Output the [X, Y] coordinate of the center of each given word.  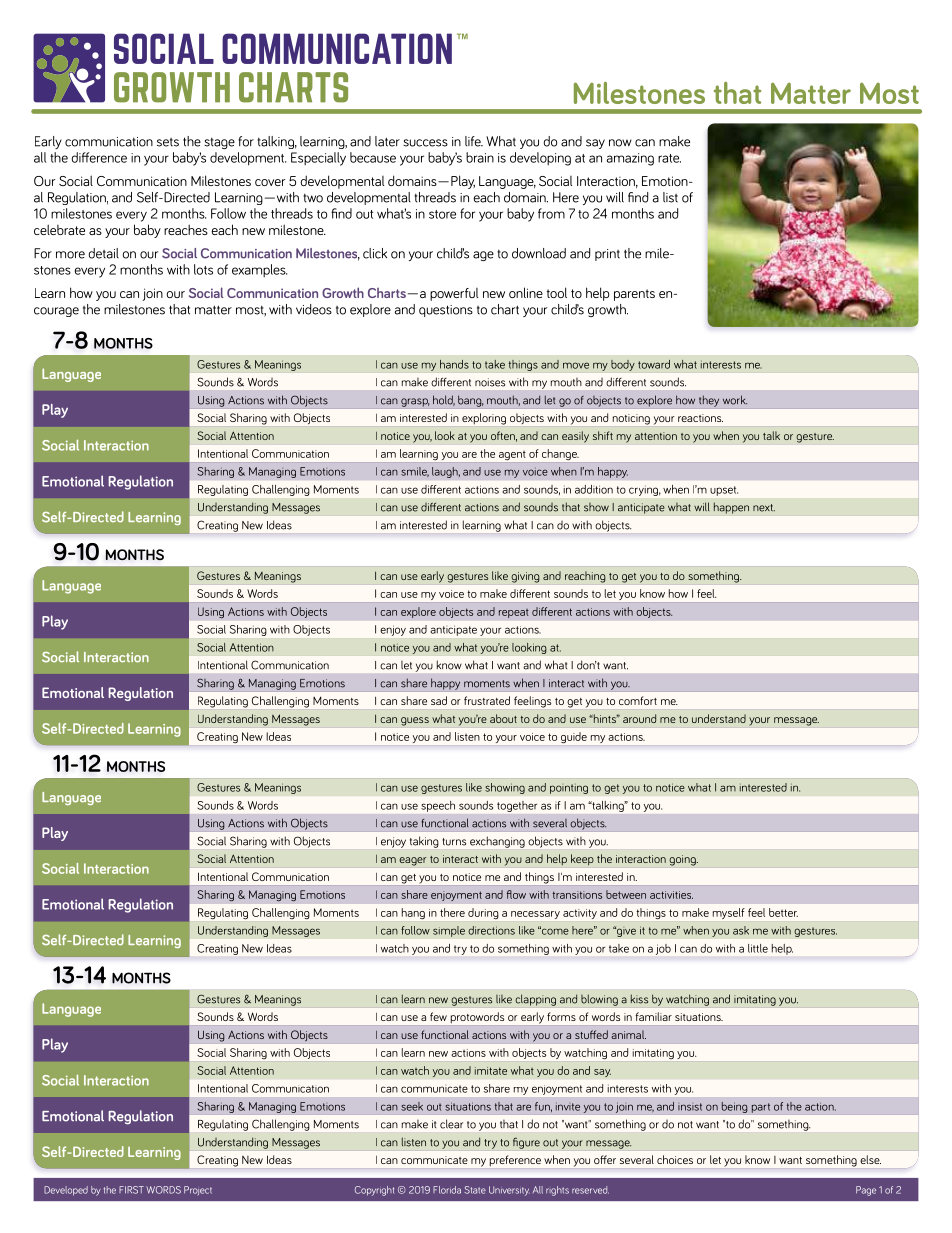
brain [480, 157]
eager [413, 861]
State [475, 1190]
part [760, 1108]
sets [168, 142]
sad [439, 700]
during [483, 913]
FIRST [131, 1190]
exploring [484, 419]
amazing [630, 159]
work [735, 400]
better [783, 912]
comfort [638, 700]
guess [415, 721]
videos [314, 309]
